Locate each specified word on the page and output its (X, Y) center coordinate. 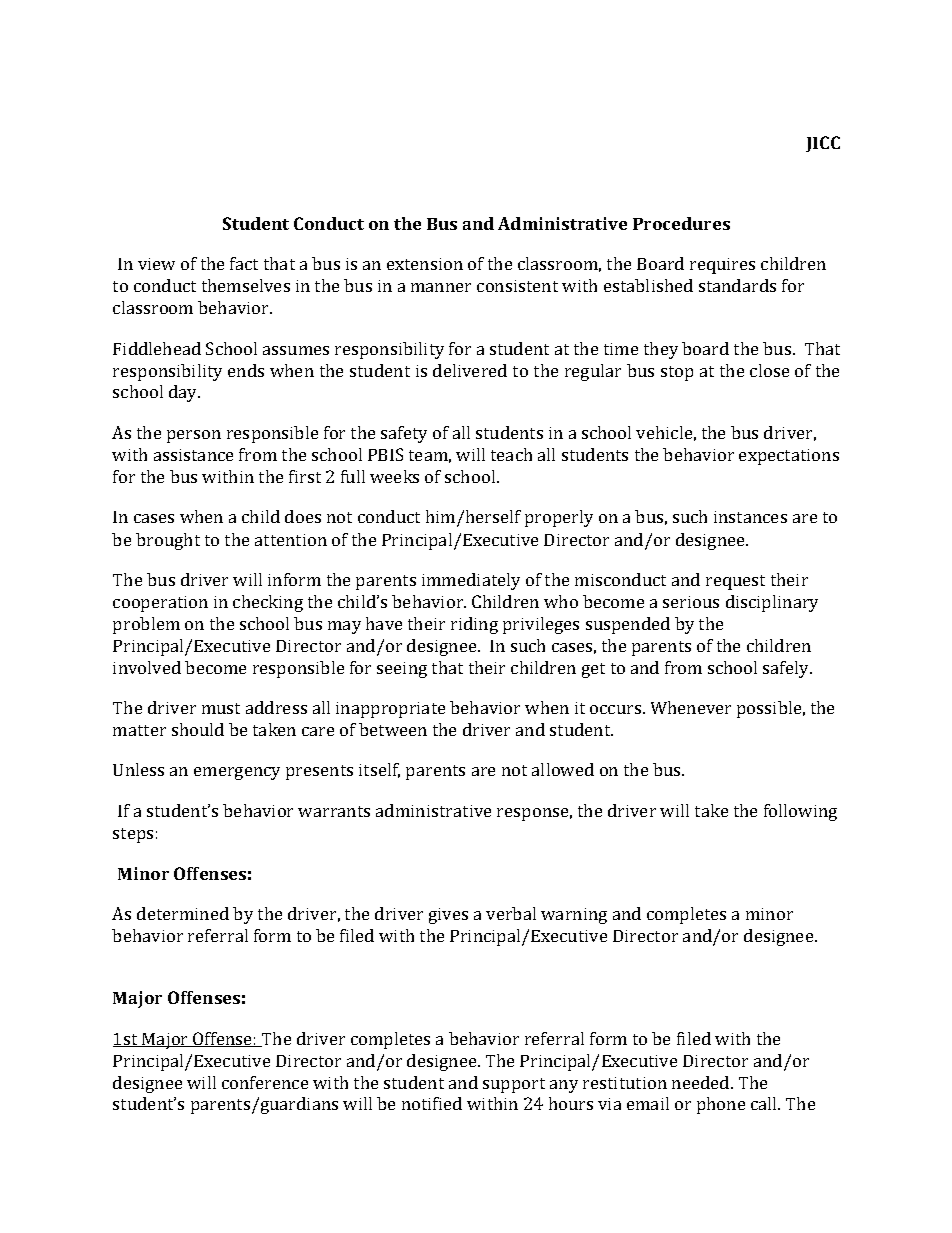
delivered (470, 370)
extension (425, 264)
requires (722, 266)
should (198, 729)
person (194, 436)
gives (448, 916)
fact (244, 263)
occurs (617, 709)
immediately (471, 581)
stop (677, 373)
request (735, 582)
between (393, 729)
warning (574, 916)
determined (183, 913)
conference (265, 1082)
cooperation (160, 604)
